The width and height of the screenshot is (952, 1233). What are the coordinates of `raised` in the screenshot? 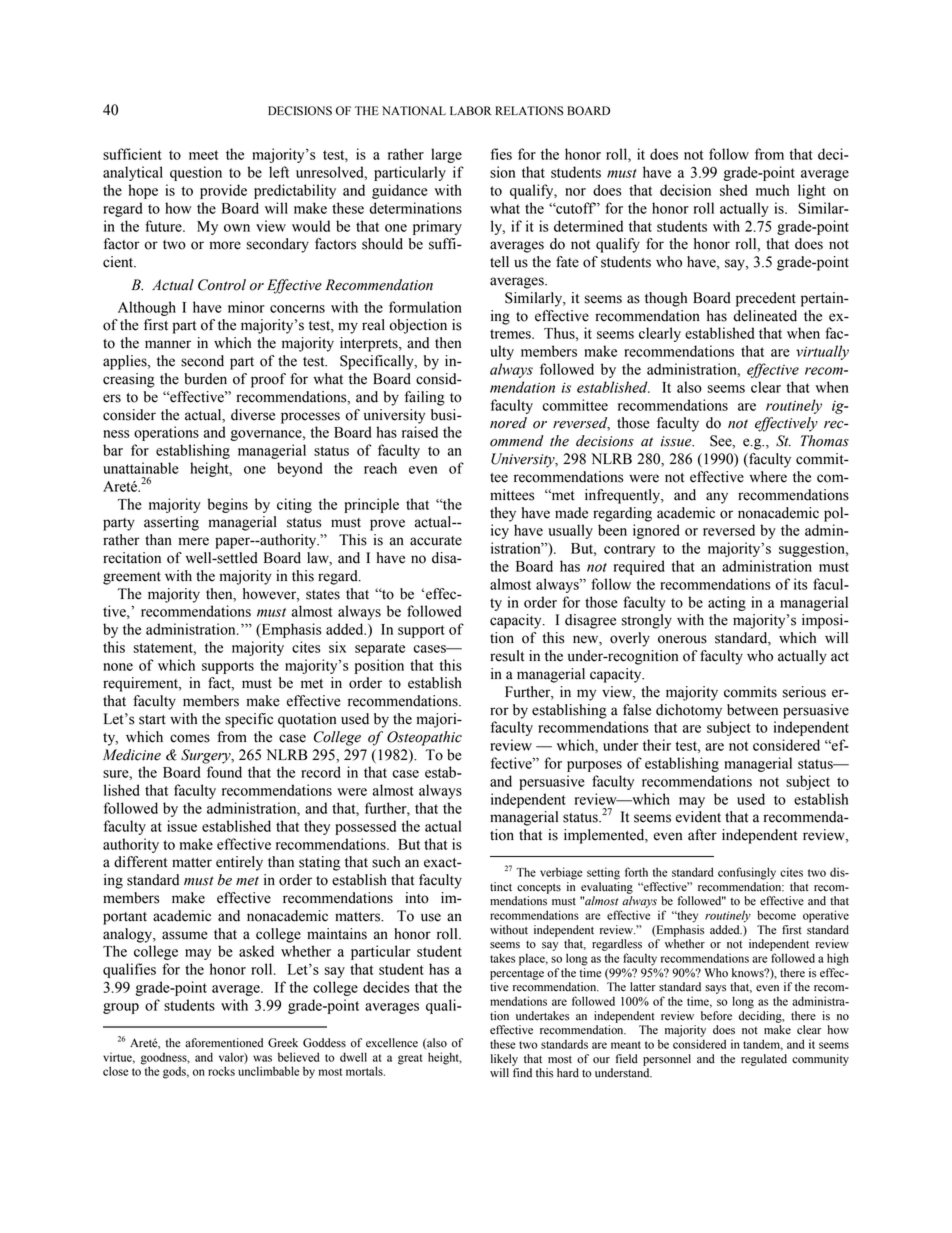 It's located at (420, 432).
